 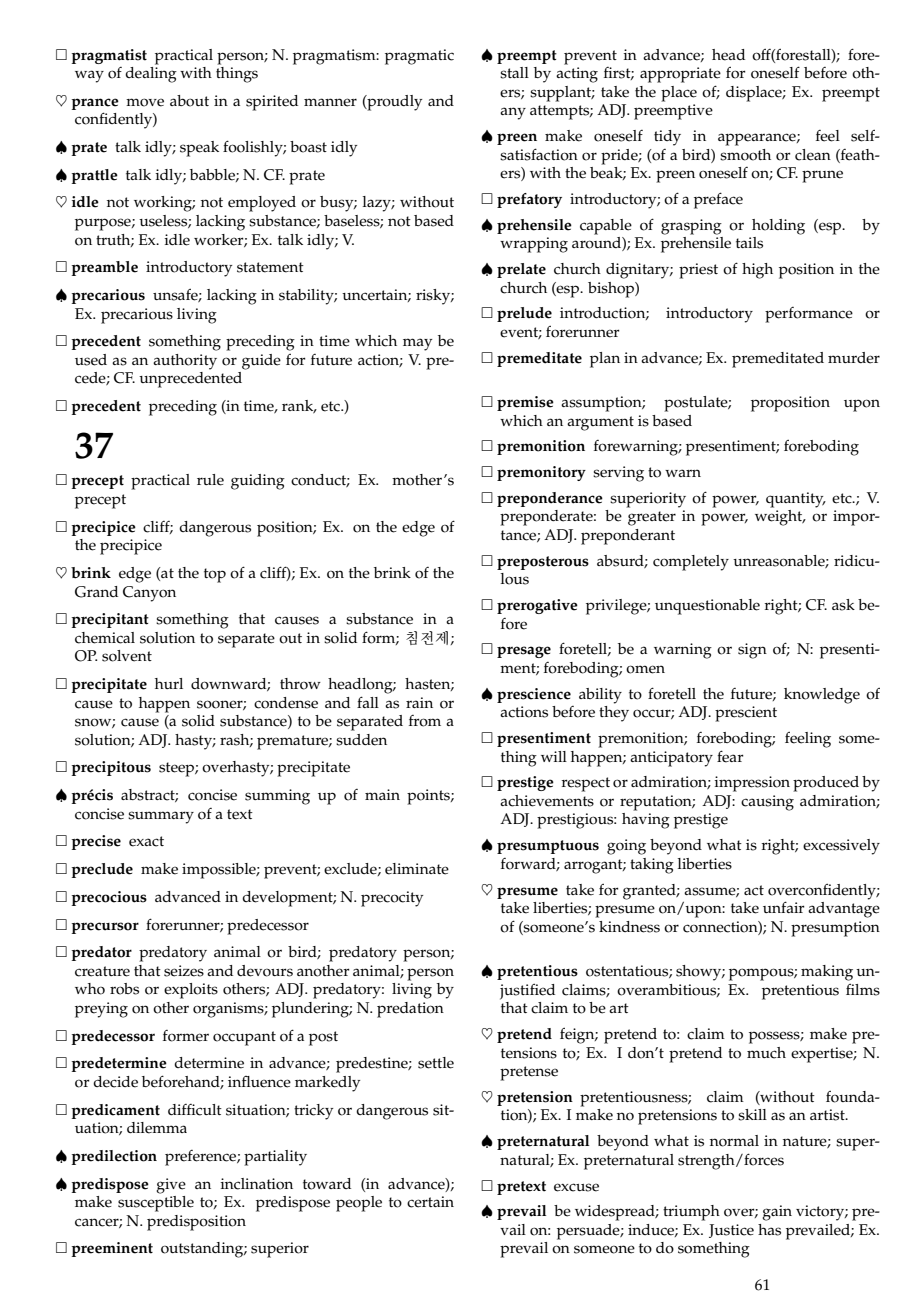 What do you see at coordinates (745, 155) in the image?
I see `smooth` at bounding box center [745, 155].
